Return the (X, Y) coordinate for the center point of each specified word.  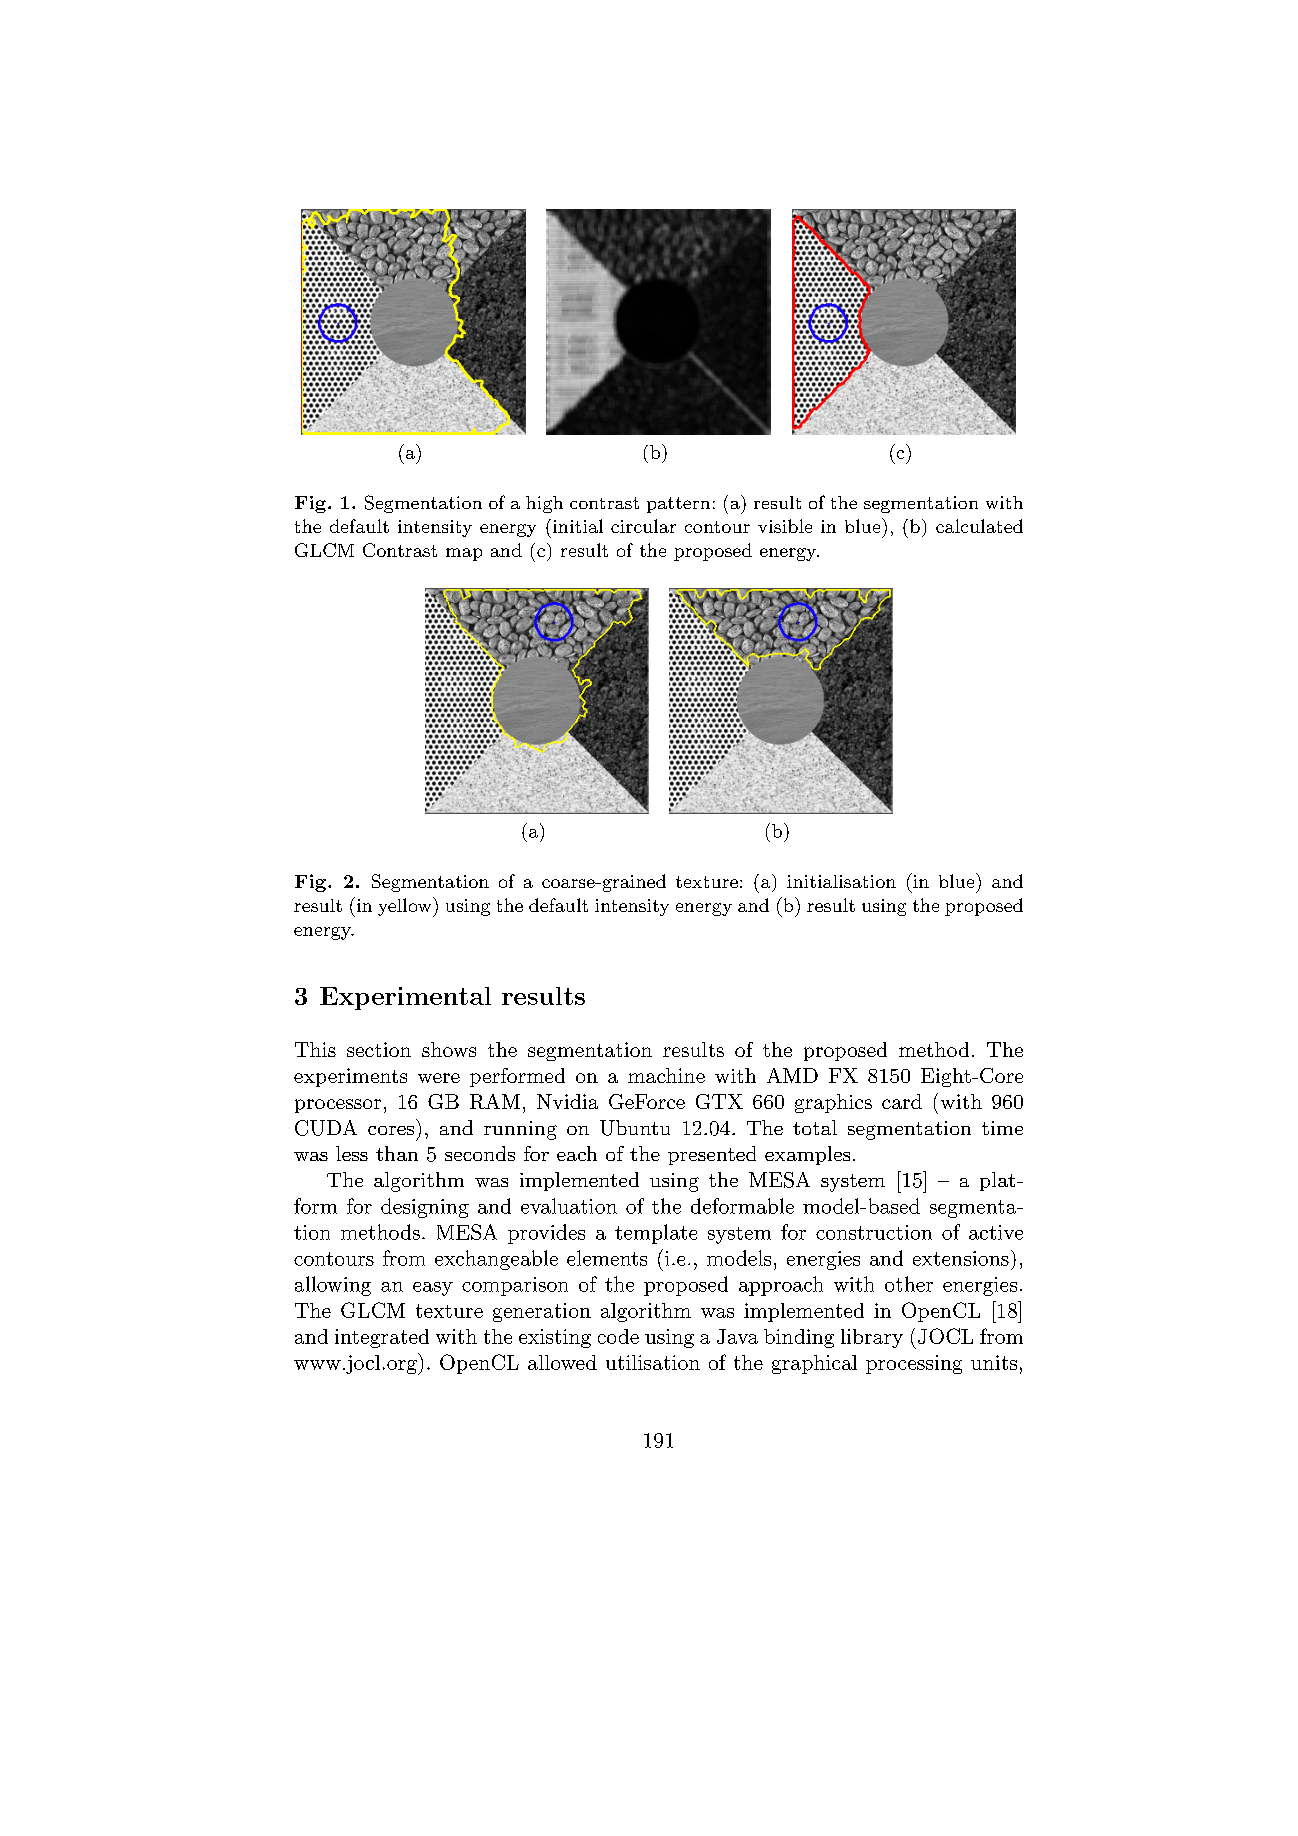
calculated (979, 526)
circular (643, 526)
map (464, 554)
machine (666, 1075)
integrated (382, 1338)
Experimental (405, 998)
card (902, 1101)
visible (785, 526)
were (439, 1078)
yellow (406, 907)
